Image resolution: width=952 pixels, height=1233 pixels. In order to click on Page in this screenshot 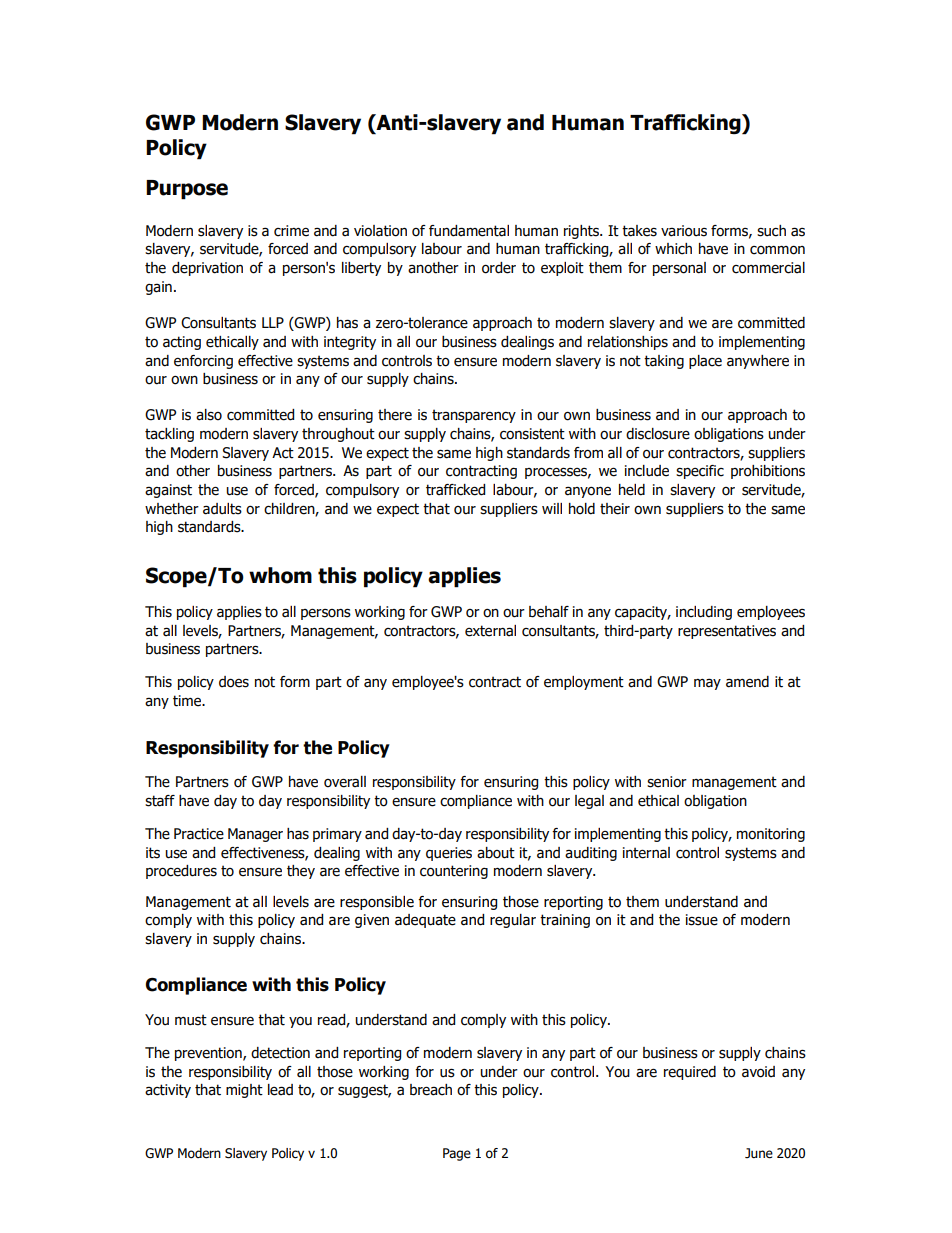, I will do `click(457, 1154)`.
